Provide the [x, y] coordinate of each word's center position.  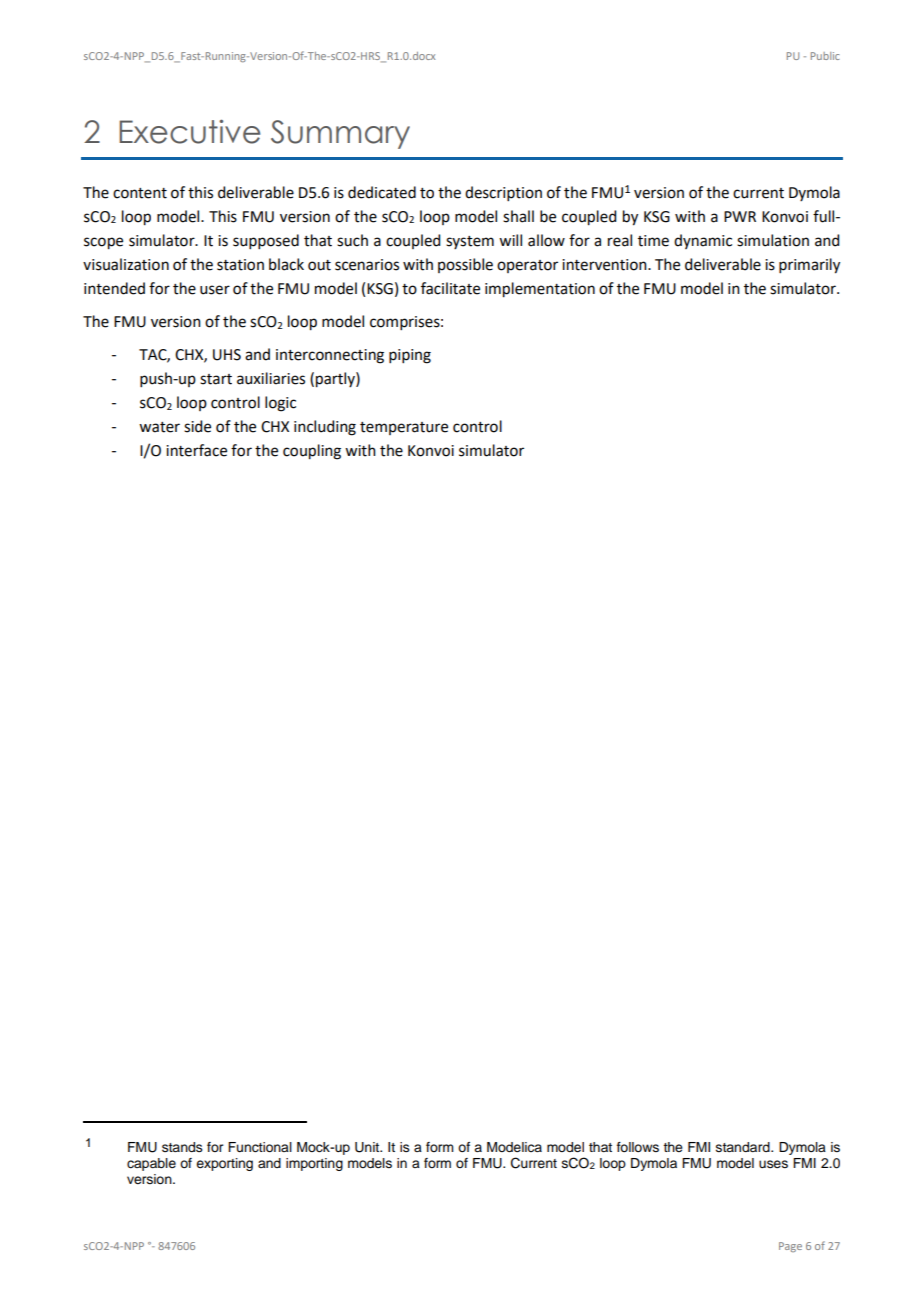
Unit [368, 1147]
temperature [404, 428]
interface [196, 450]
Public [825, 56]
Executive [189, 131]
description [503, 193]
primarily [809, 266]
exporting [224, 1164]
